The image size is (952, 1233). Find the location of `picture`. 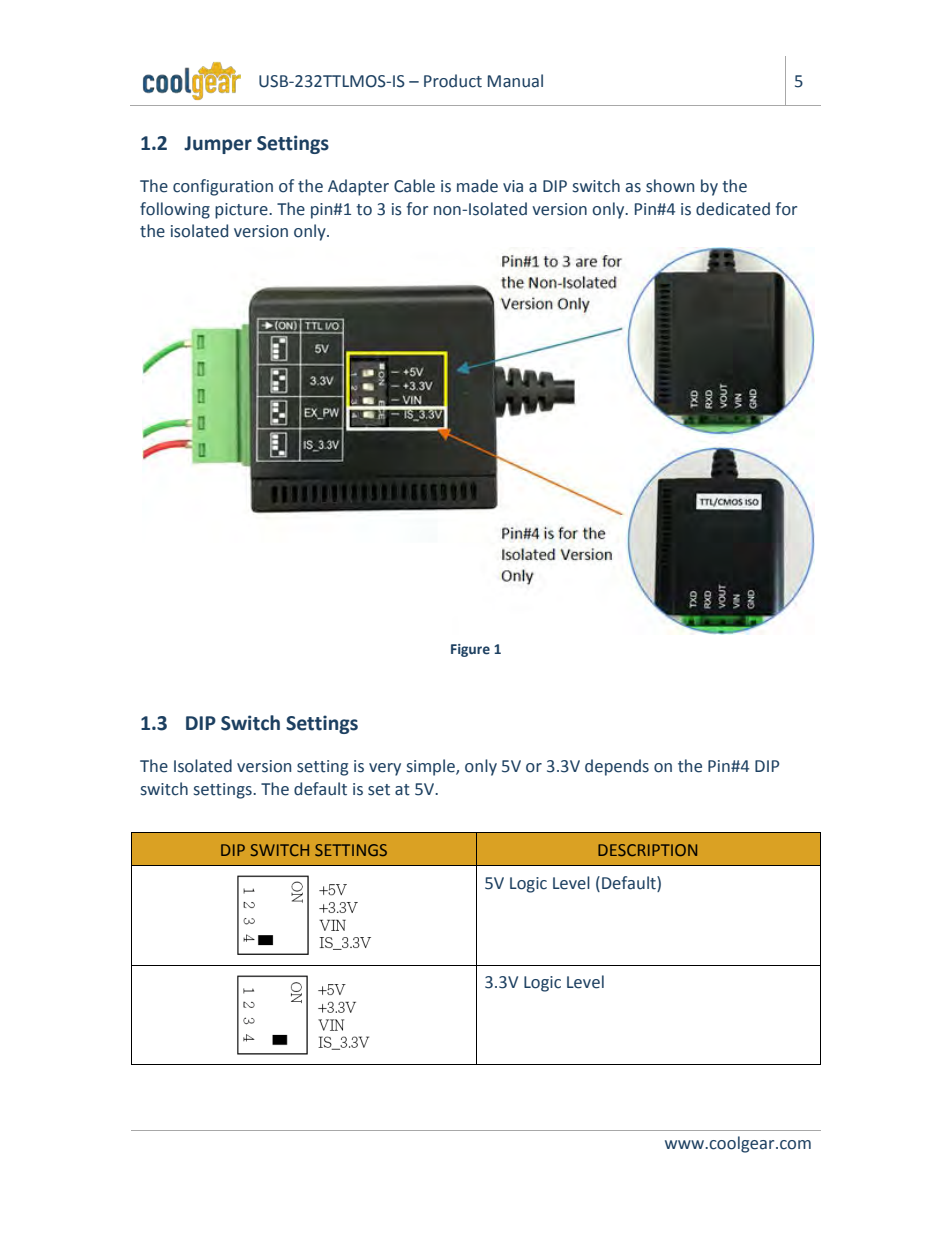

picture is located at coordinates (242, 211).
